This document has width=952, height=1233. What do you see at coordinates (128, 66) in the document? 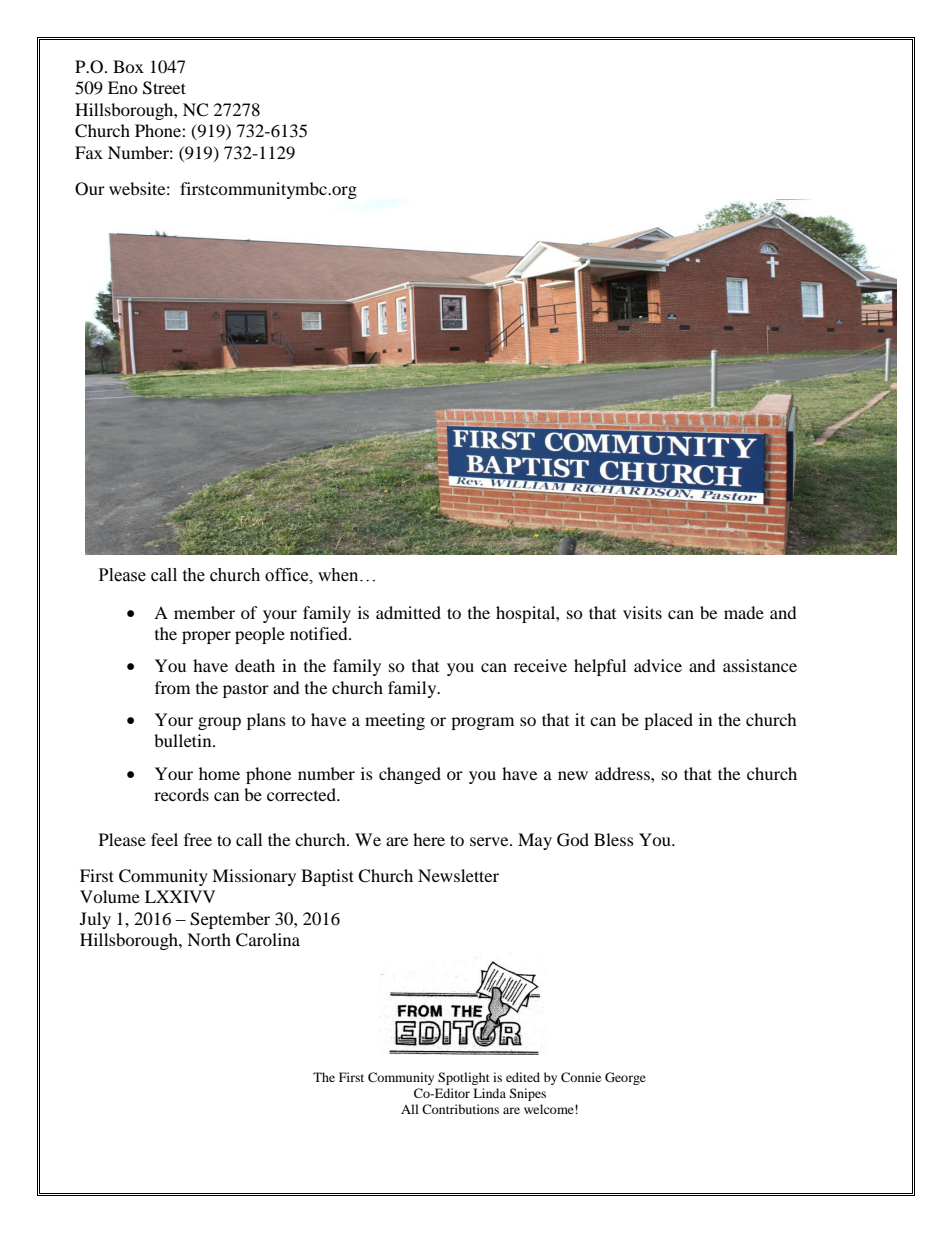
I see `Box` at bounding box center [128, 66].
